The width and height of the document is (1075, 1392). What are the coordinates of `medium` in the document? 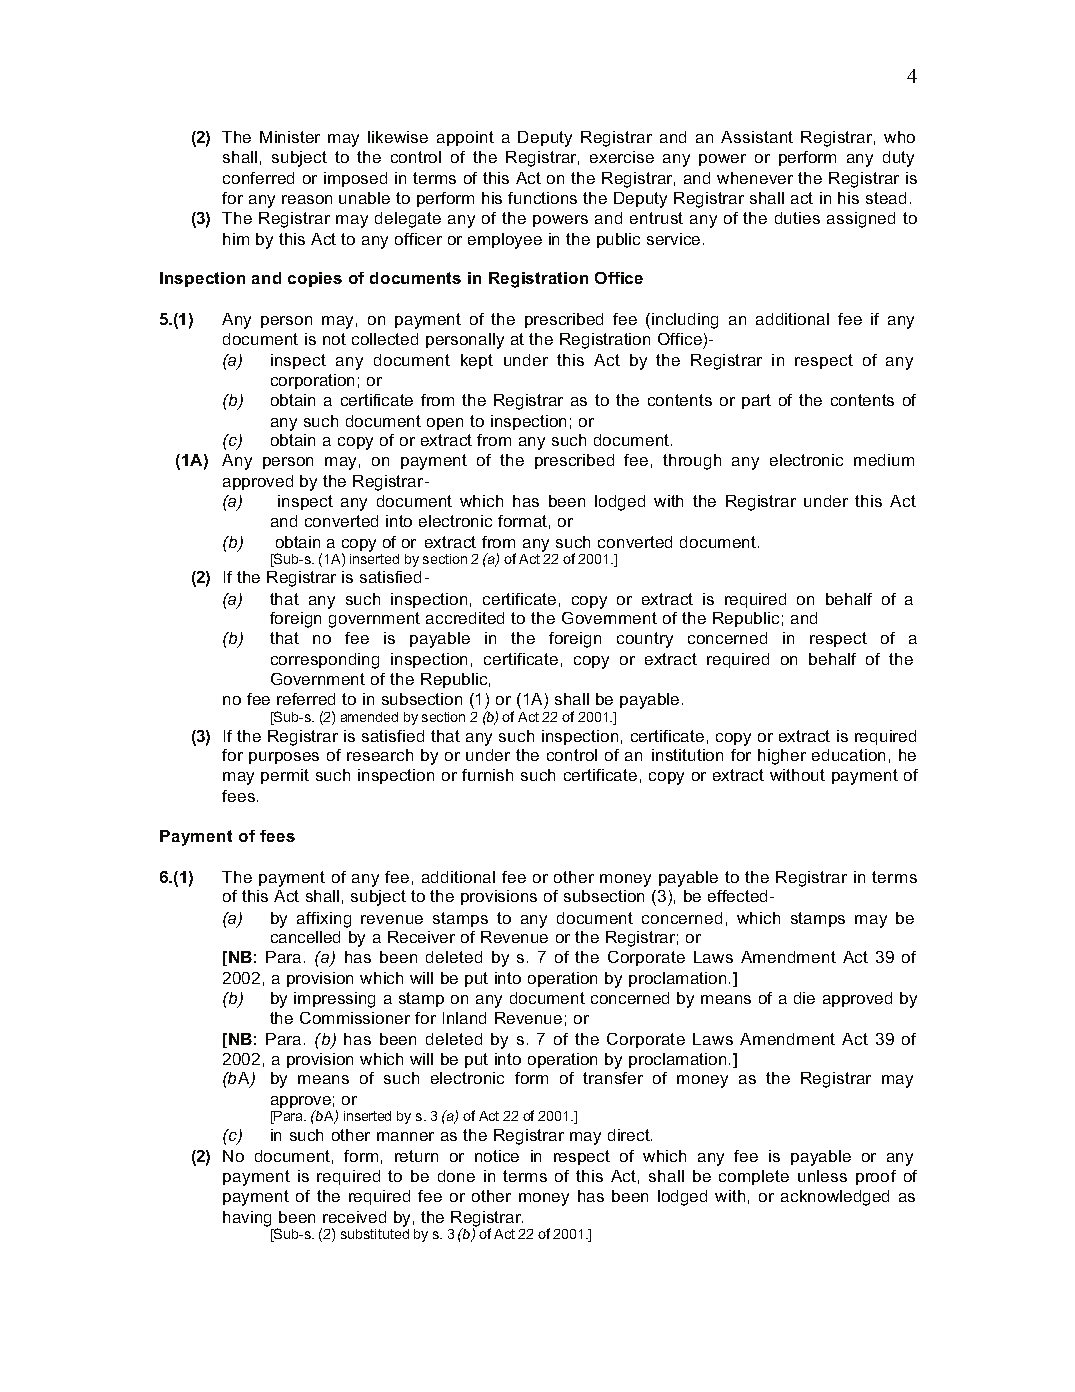 It's located at (884, 460).
